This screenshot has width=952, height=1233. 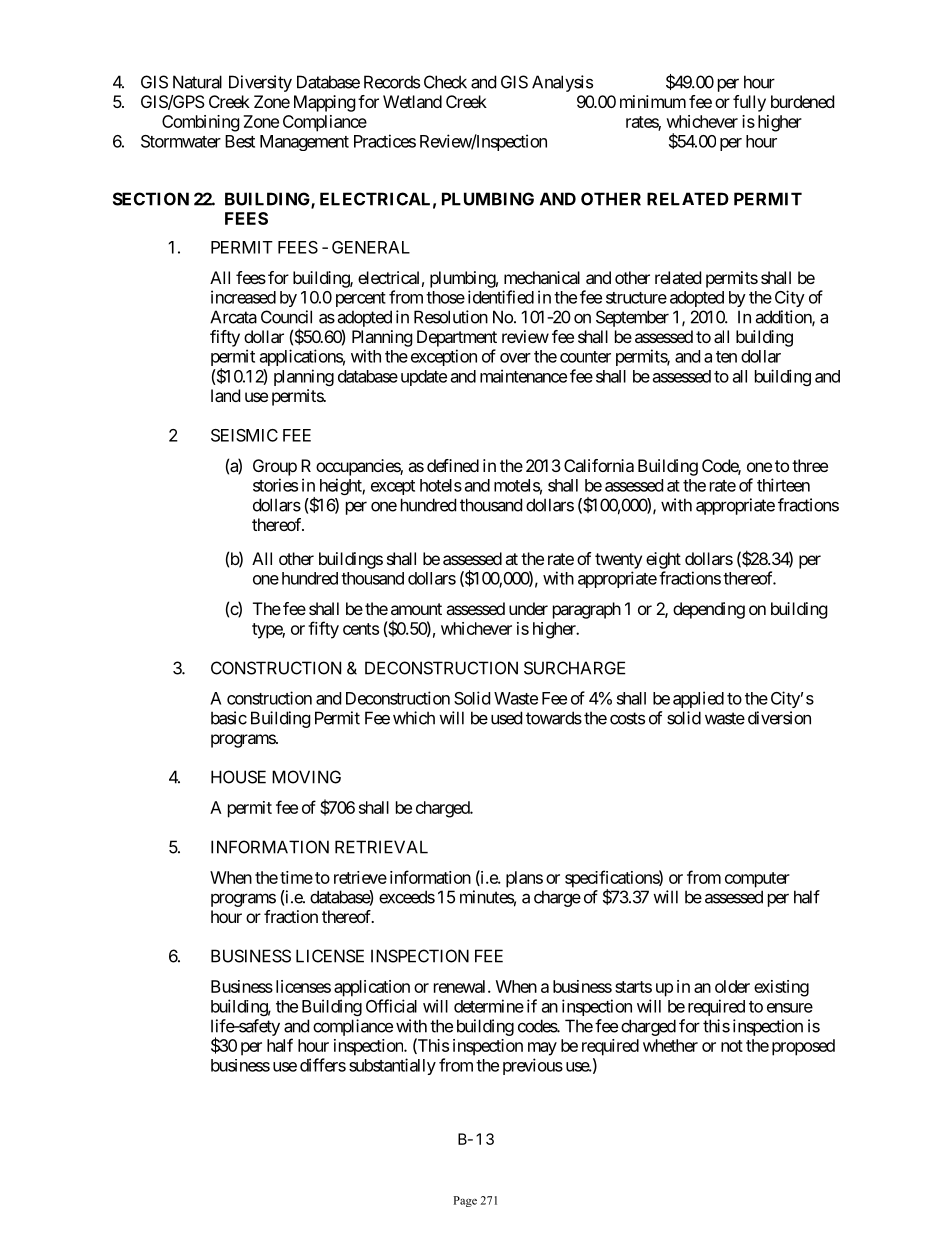 I want to click on computer, so click(x=757, y=880).
